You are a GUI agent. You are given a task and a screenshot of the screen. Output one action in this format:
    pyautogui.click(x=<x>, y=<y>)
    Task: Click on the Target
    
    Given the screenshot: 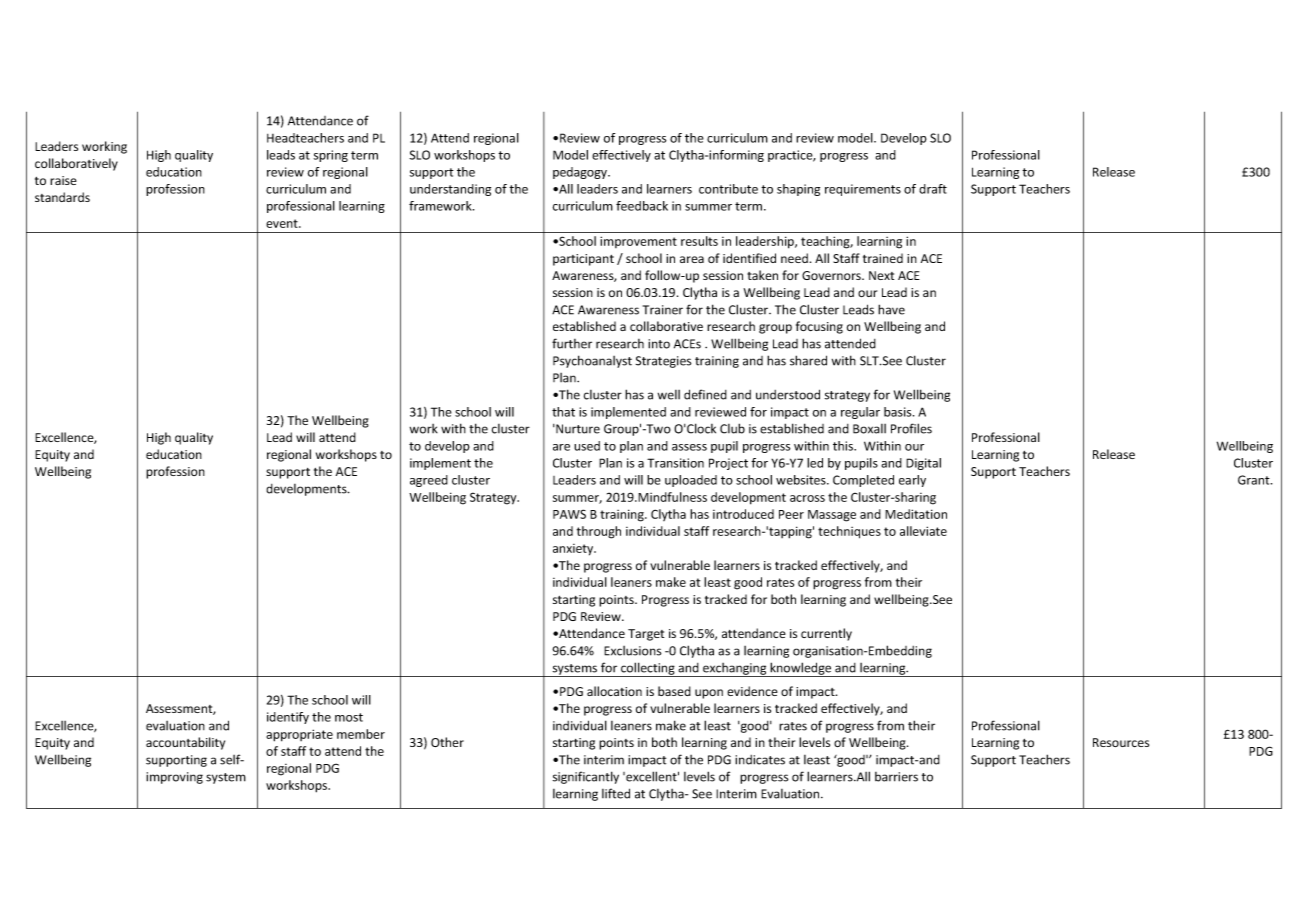 What is the action you would take?
    pyautogui.click(x=646, y=635)
